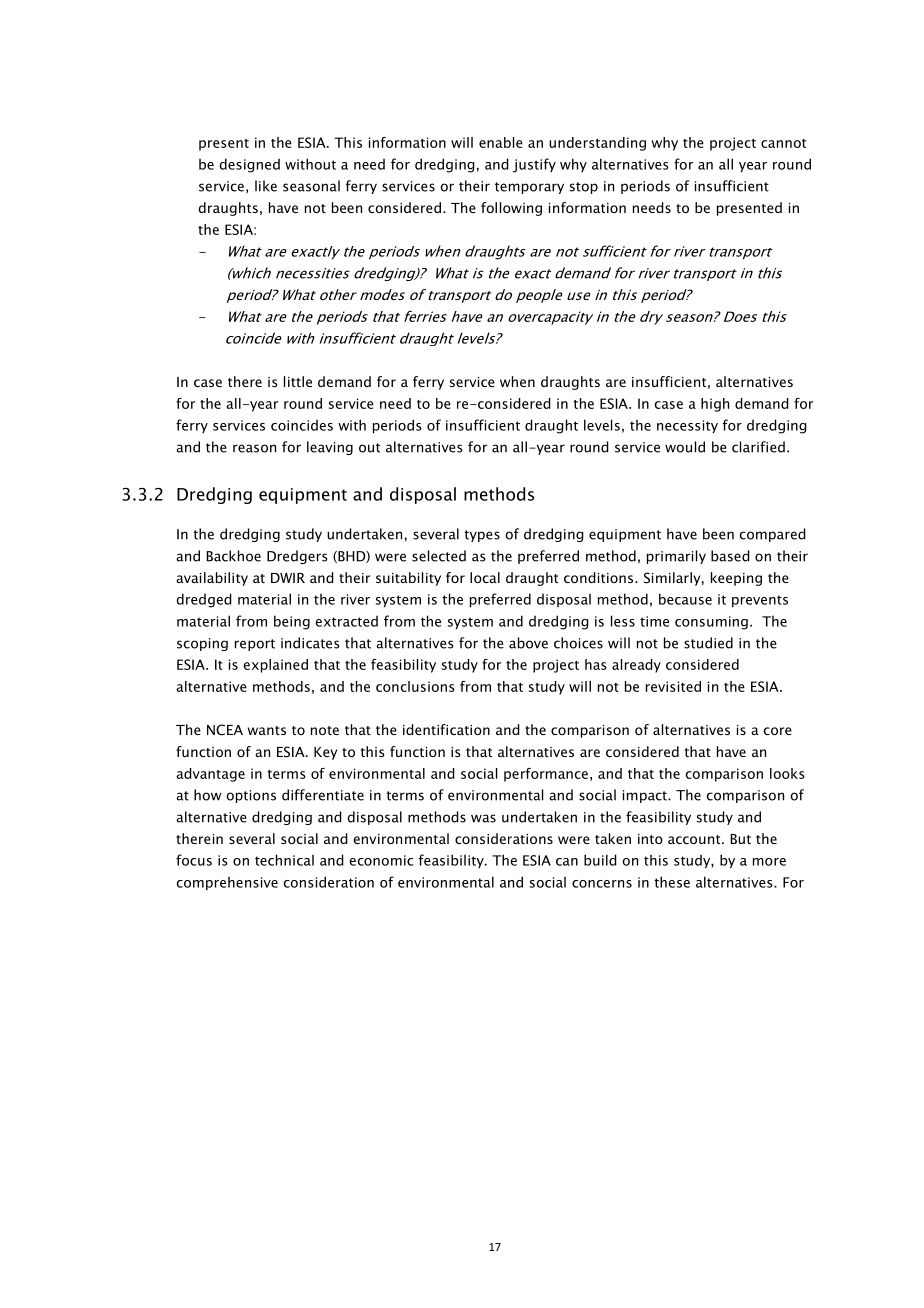 This image has width=924, height=1308. I want to click on would, so click(685, 447).
